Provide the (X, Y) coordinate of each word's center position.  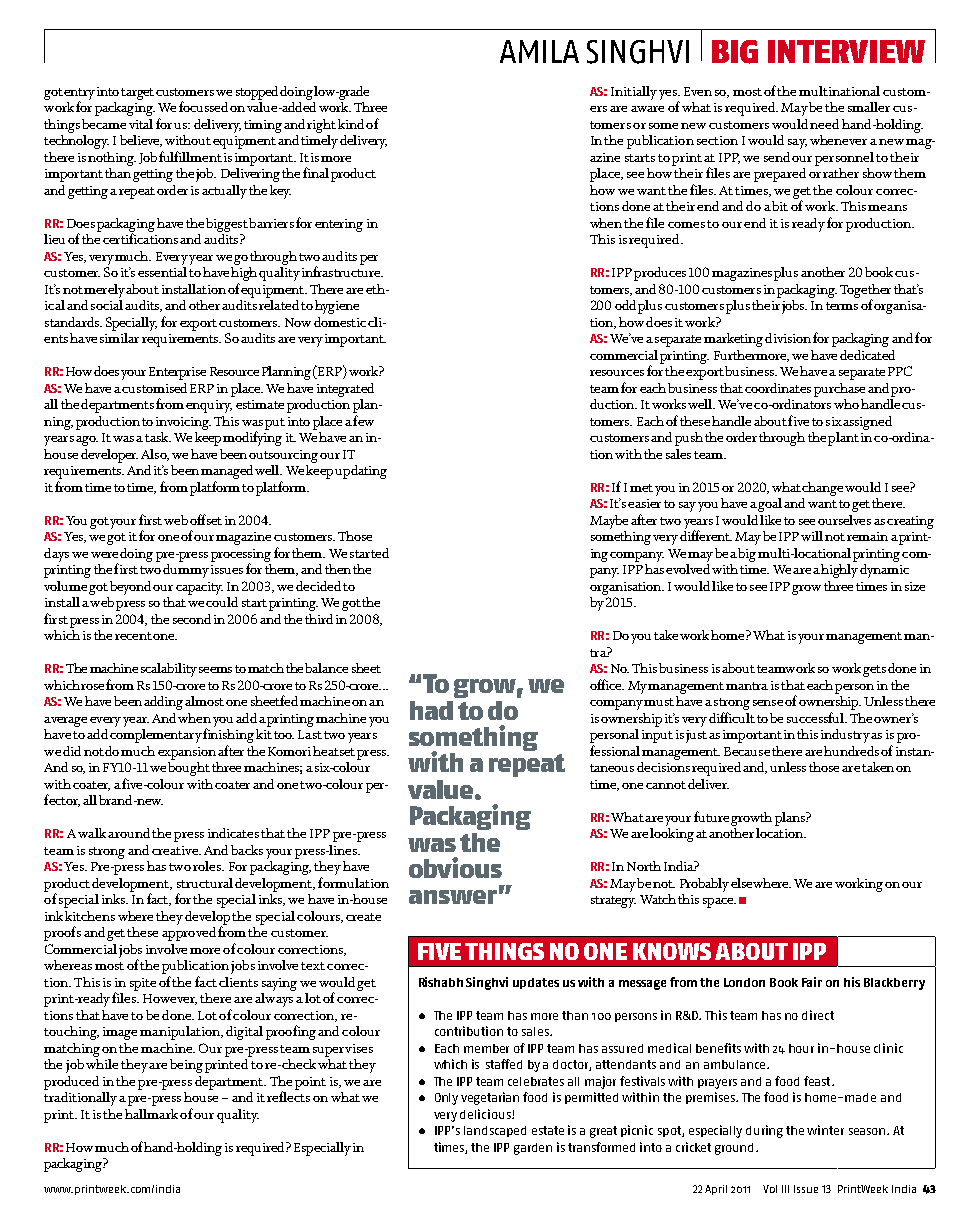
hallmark (151, 1114)
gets (874, 671)
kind (351, 124)
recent (133, 636)
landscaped (495, 1131)
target (137, 94)
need (824, 124)
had (431, 710)
